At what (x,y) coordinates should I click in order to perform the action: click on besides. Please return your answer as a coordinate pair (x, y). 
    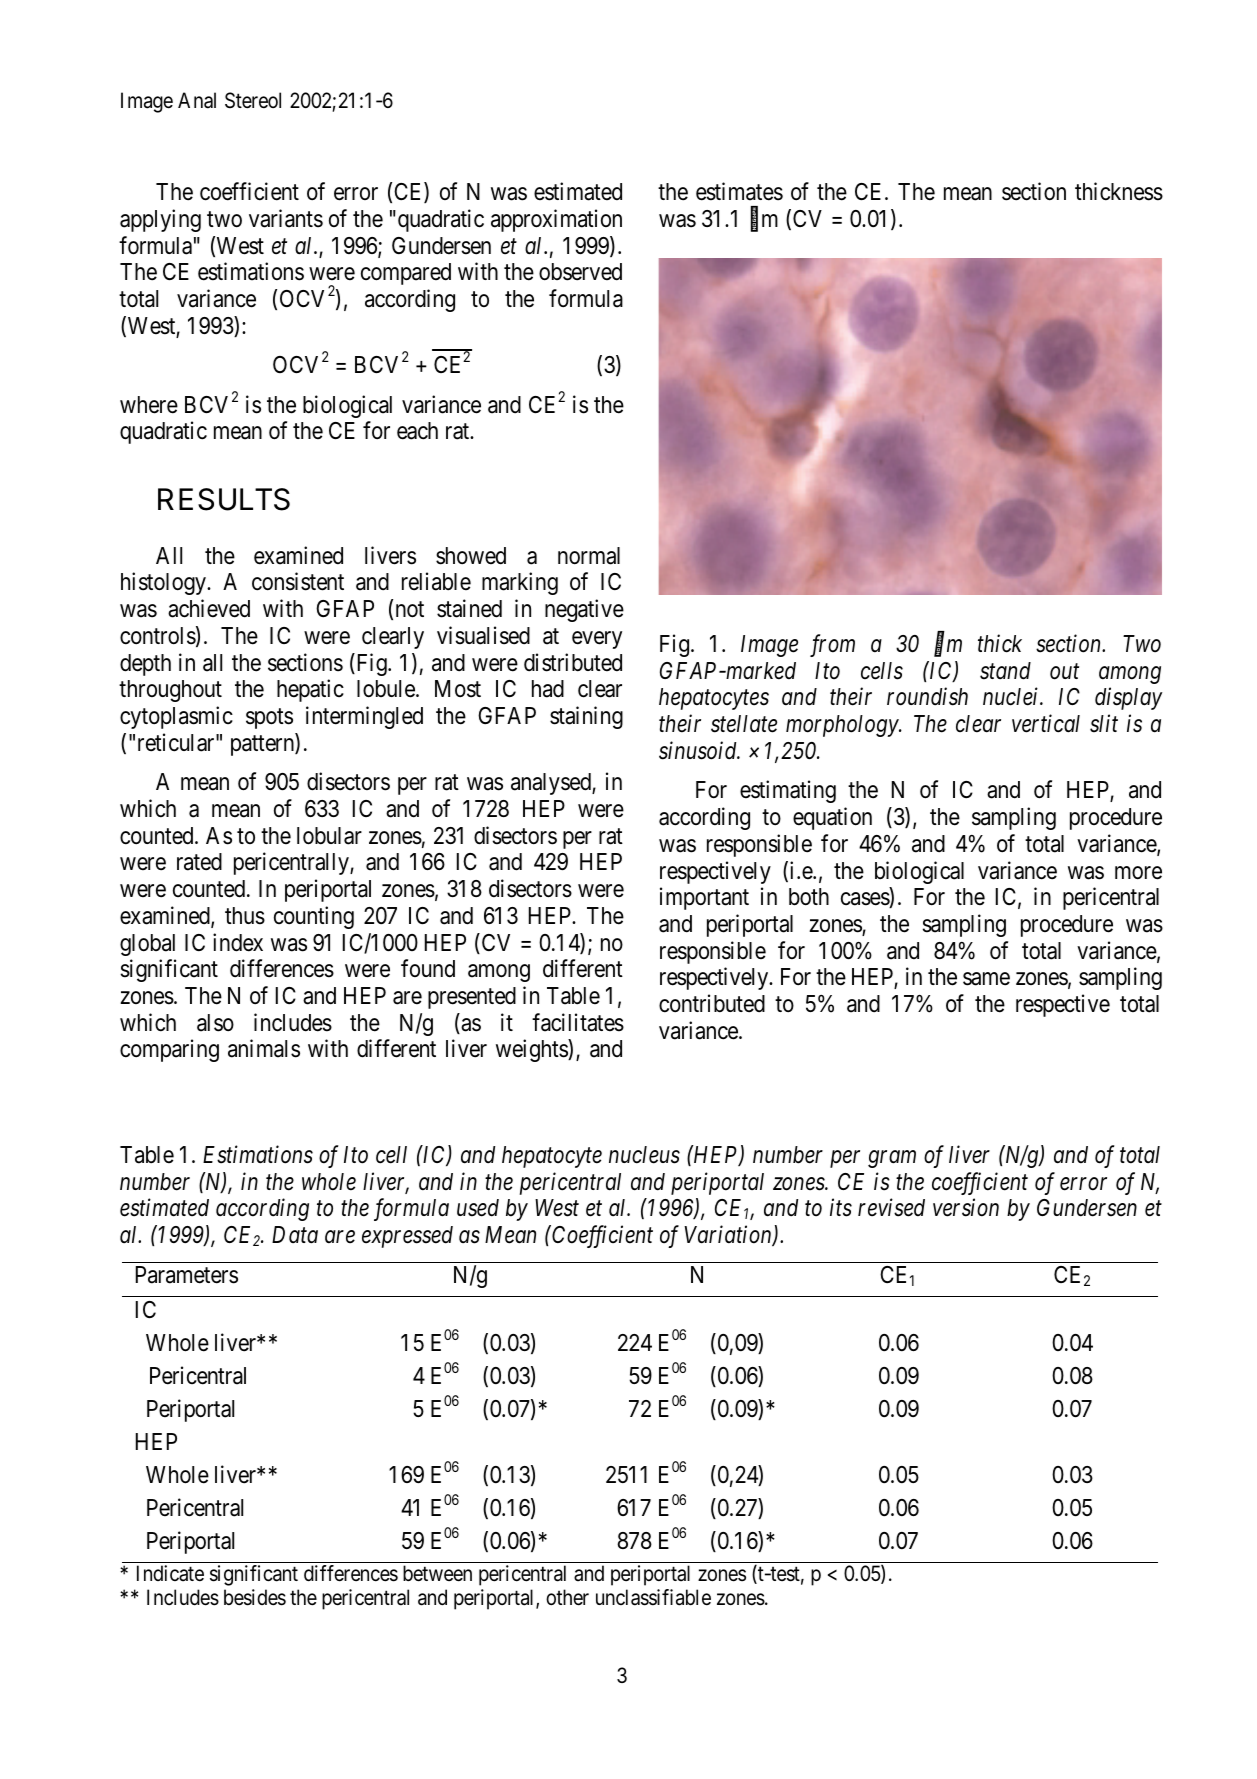
    Looking at the image, I should click on (255, 1597).
